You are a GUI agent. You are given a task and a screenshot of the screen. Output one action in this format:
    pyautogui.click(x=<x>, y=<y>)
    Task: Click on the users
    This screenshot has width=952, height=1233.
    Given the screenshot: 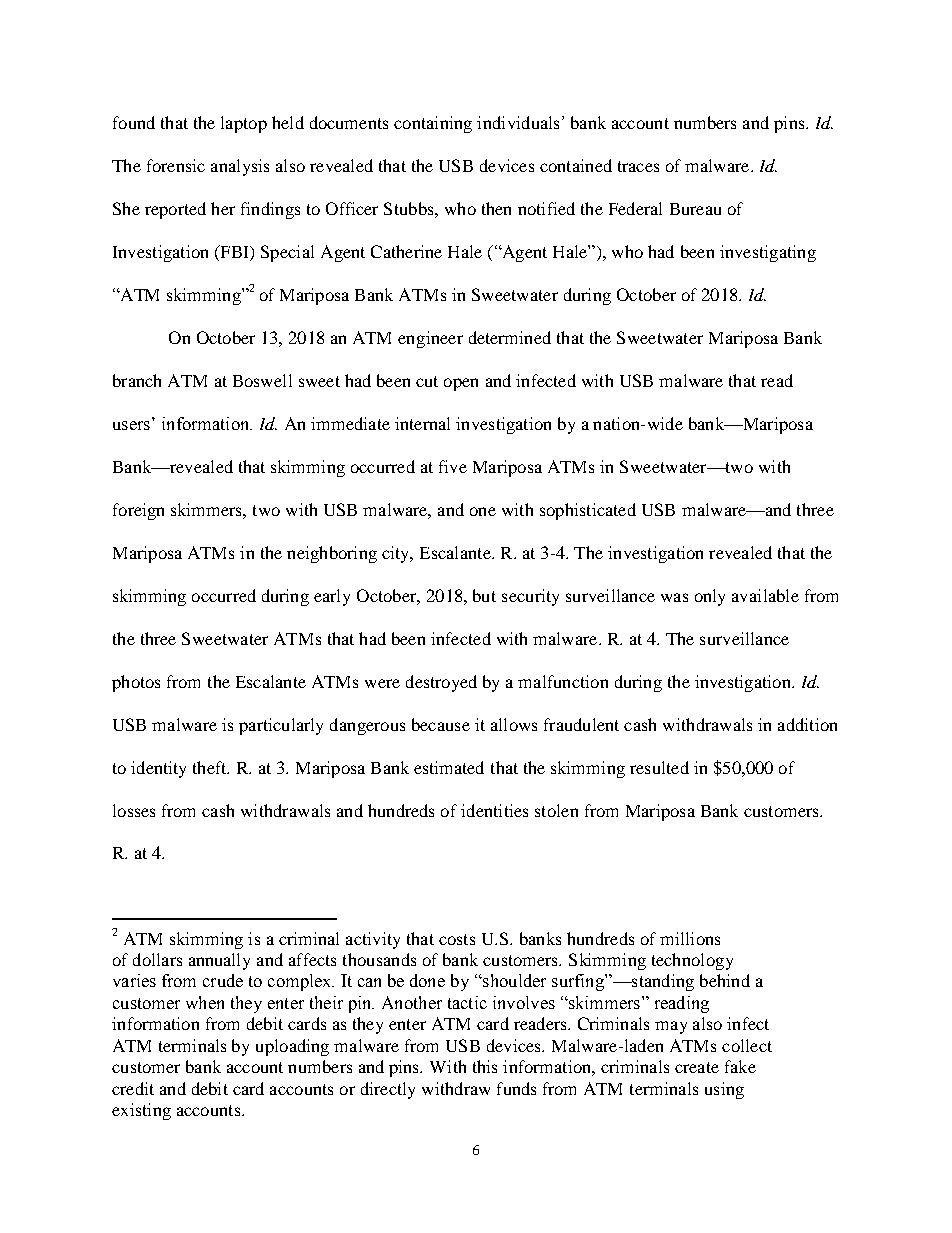 What is the action you would take?
    pyautogui.click(x=131, y=425)
